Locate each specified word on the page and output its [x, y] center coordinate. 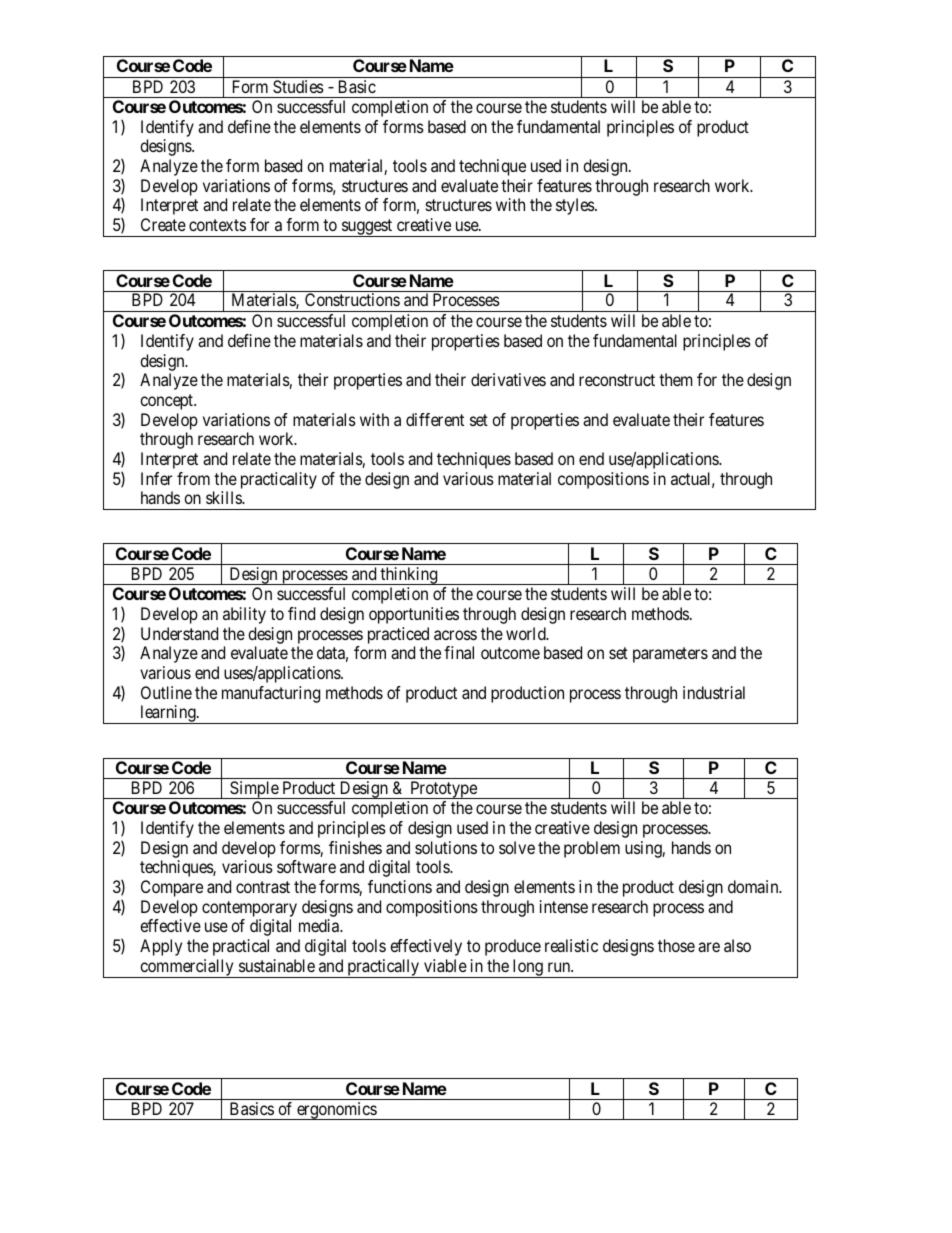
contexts [217, 225]
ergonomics [336, 1111]
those [676, 945]
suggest [367, 228]
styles [576, 206]
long [528, 968]
